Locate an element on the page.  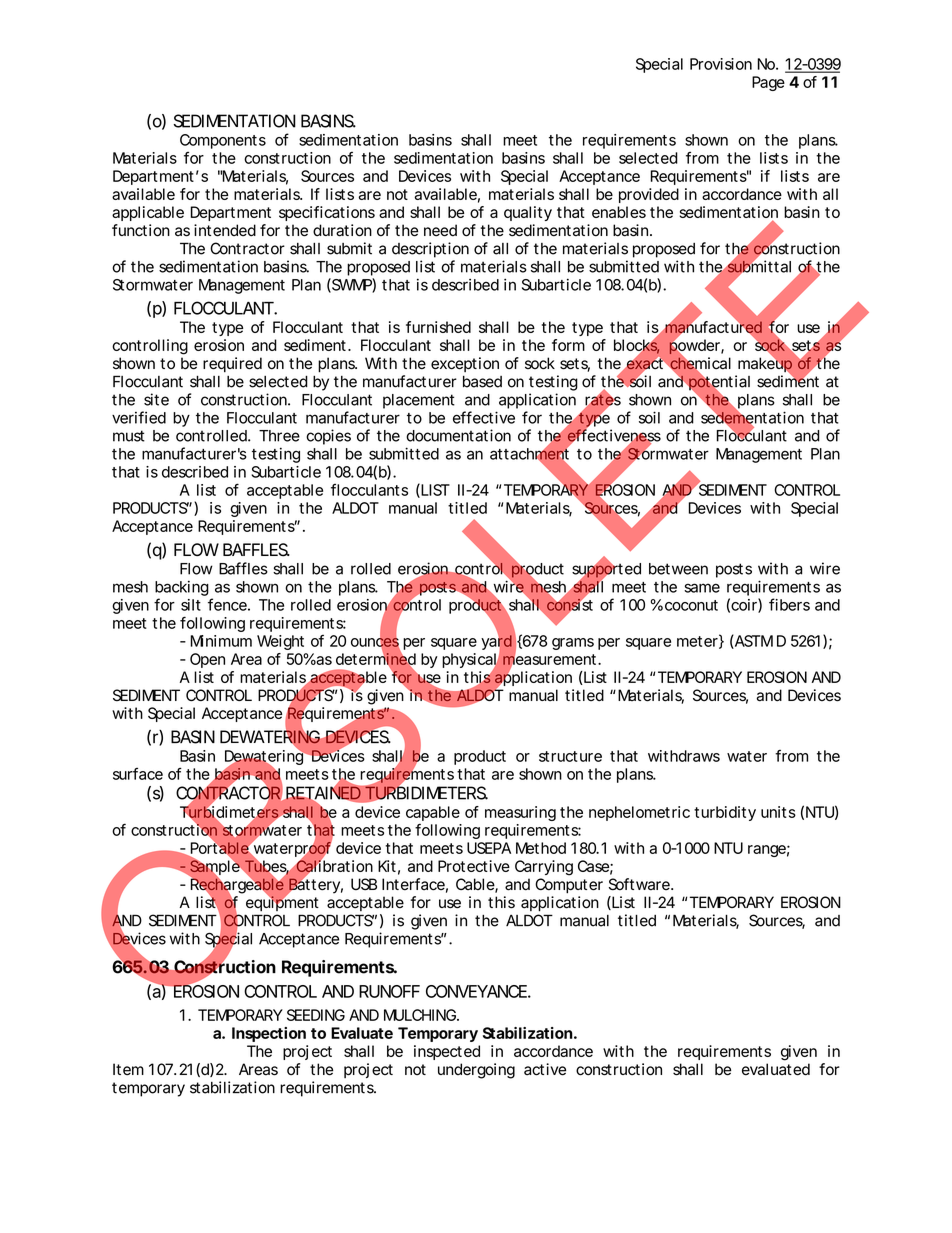
quality is located at coordinates (528, 213).
